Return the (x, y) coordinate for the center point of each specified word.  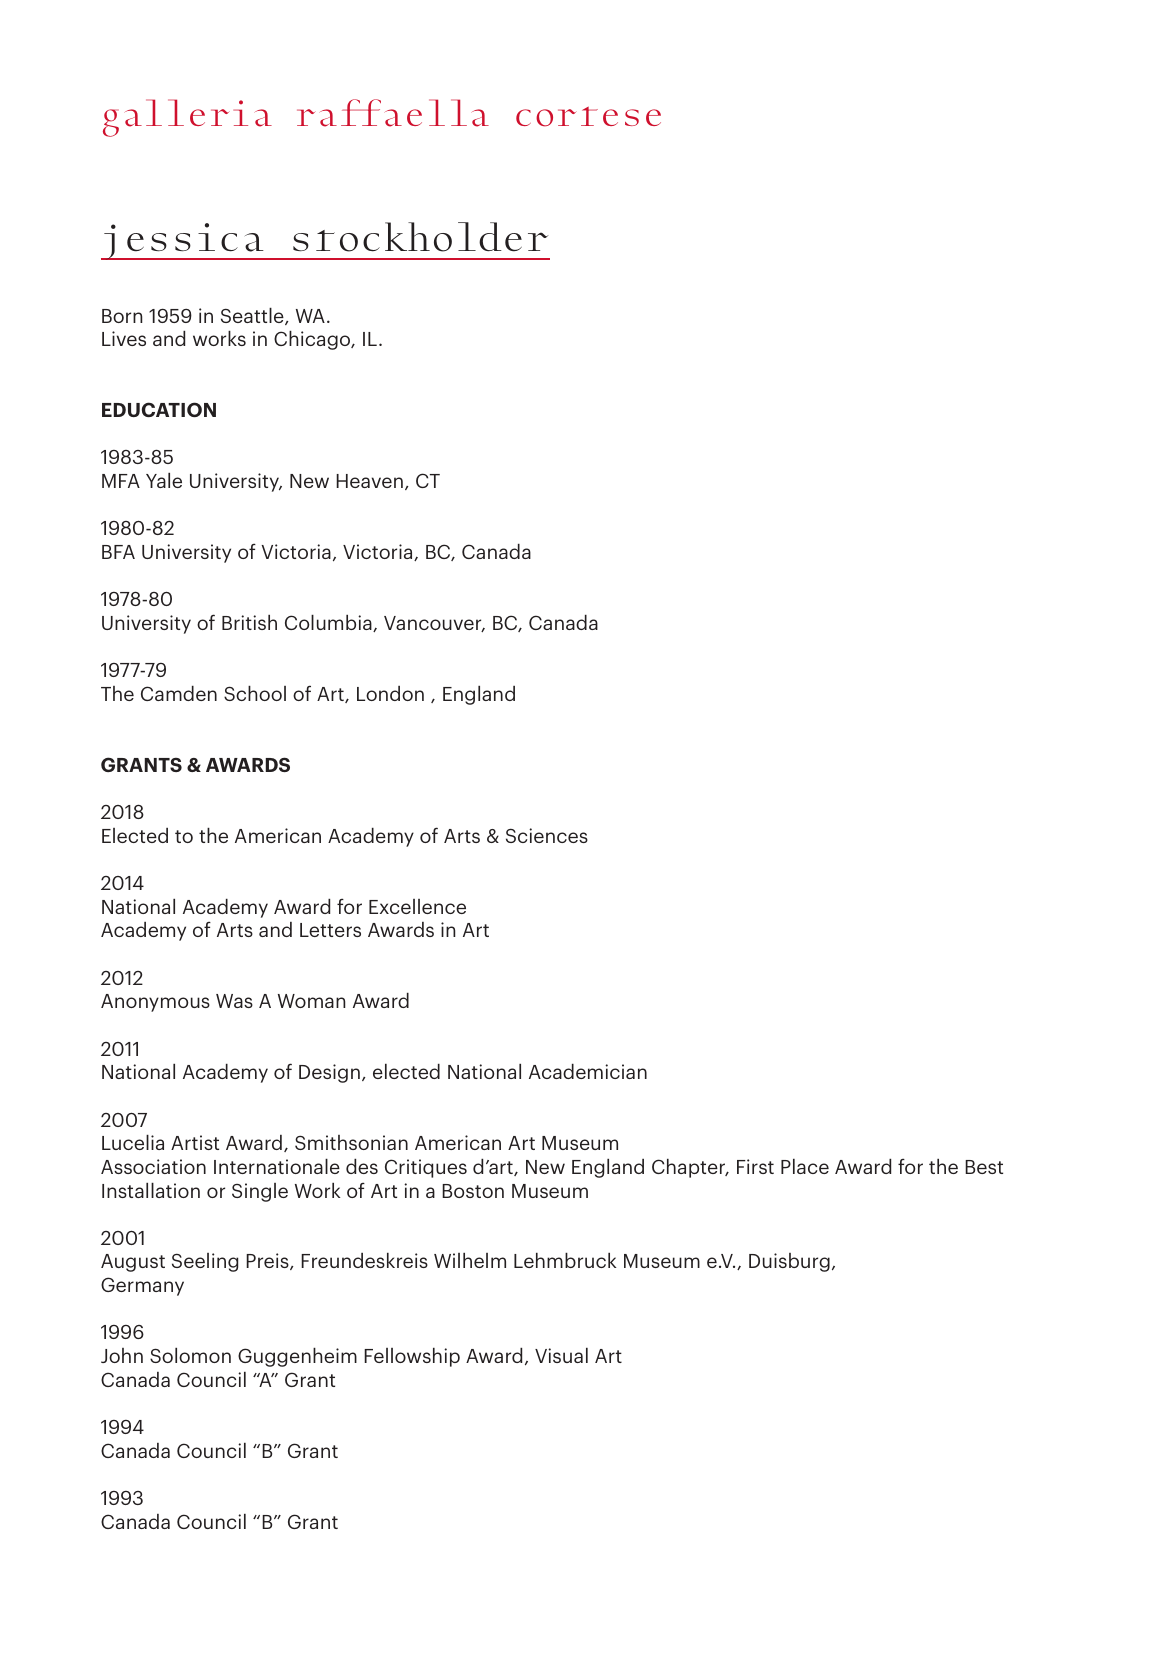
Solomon (190, 1355)
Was (234, 1001)
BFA (118, 552)
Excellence (417, 906)
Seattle (253, 316)
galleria (187, 118)
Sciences (547, 835)
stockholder (420, 237)
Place (805, 1166)
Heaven (369, 481)
